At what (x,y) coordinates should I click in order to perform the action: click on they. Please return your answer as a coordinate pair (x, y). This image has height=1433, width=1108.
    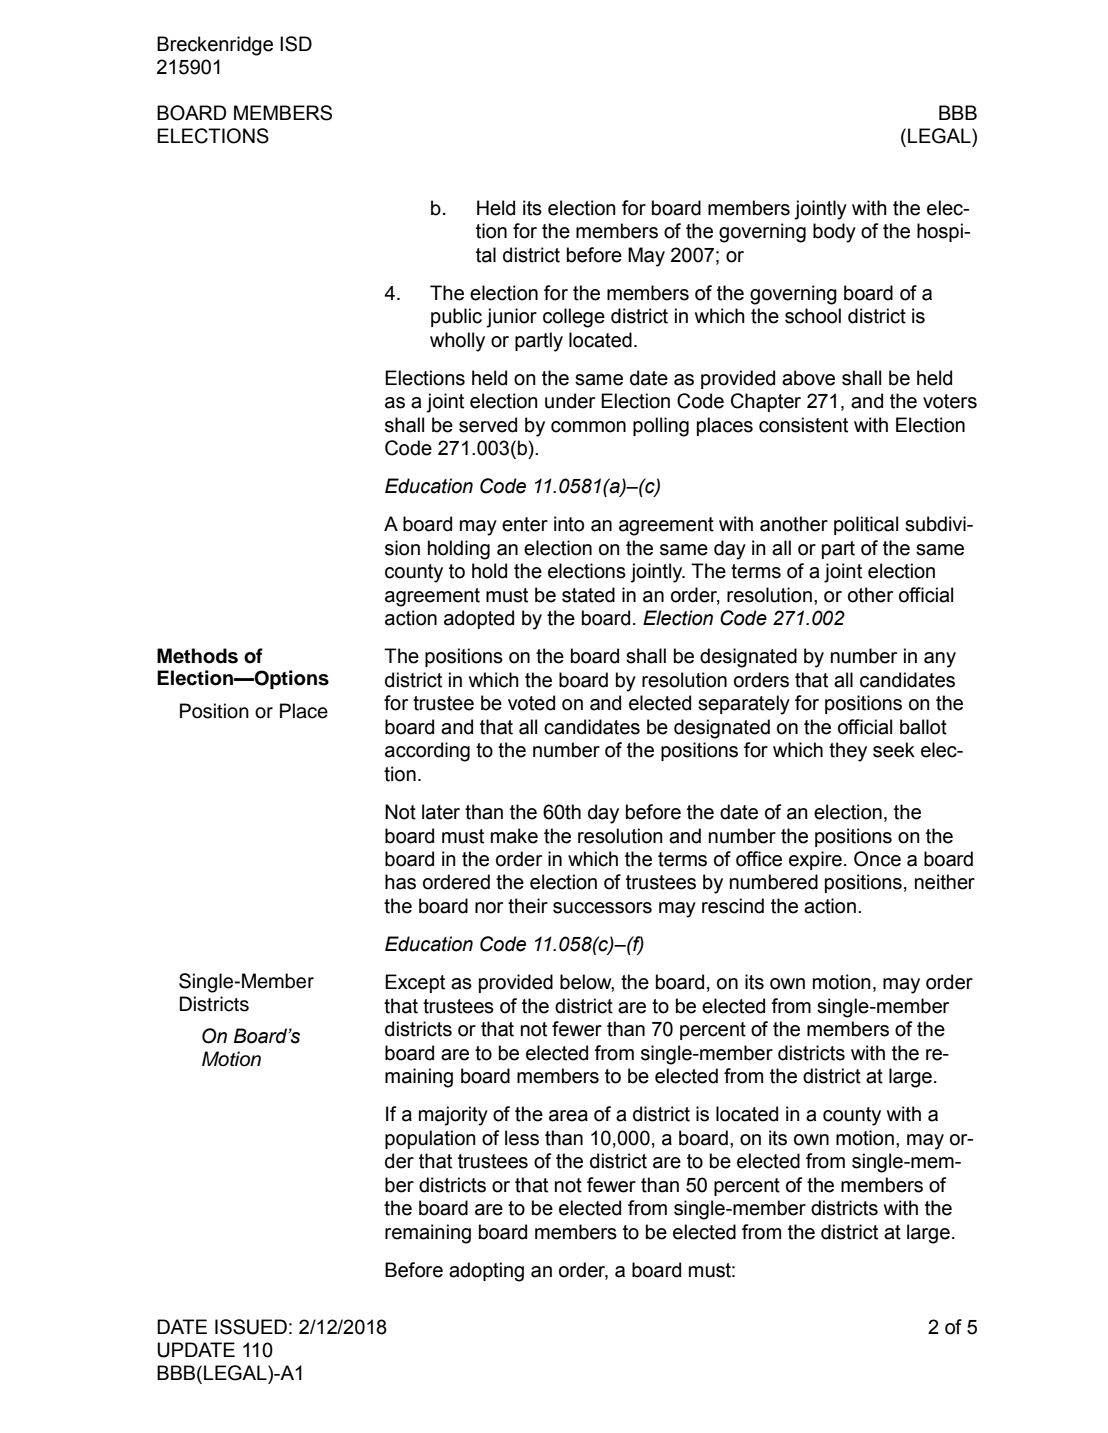
    Looking at the image, I should click on (848, 752).
